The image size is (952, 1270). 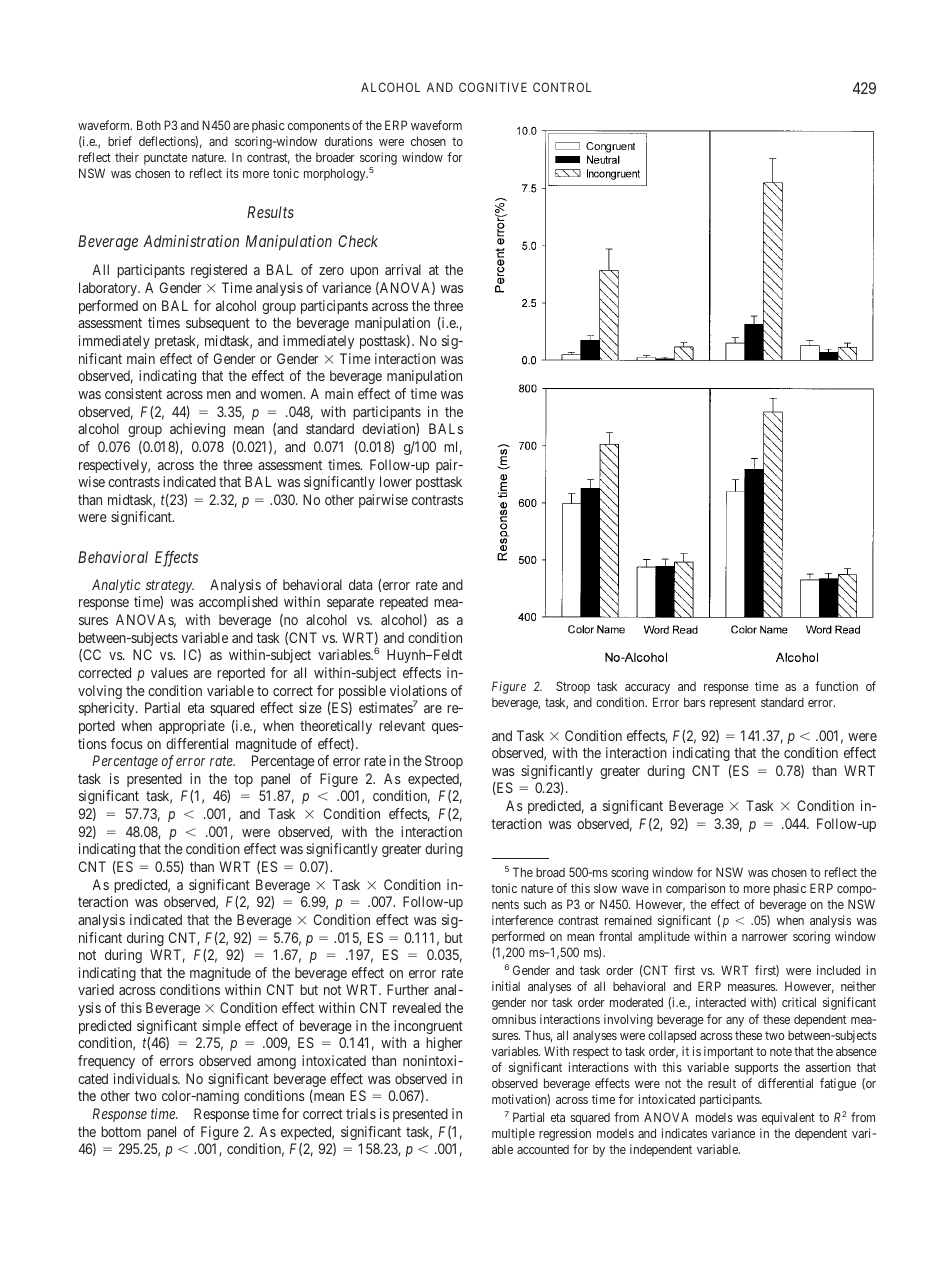 What do you see at coordinates (562, 87) in the page?
I see `CONTROL` at bounding box center [562, 87].
